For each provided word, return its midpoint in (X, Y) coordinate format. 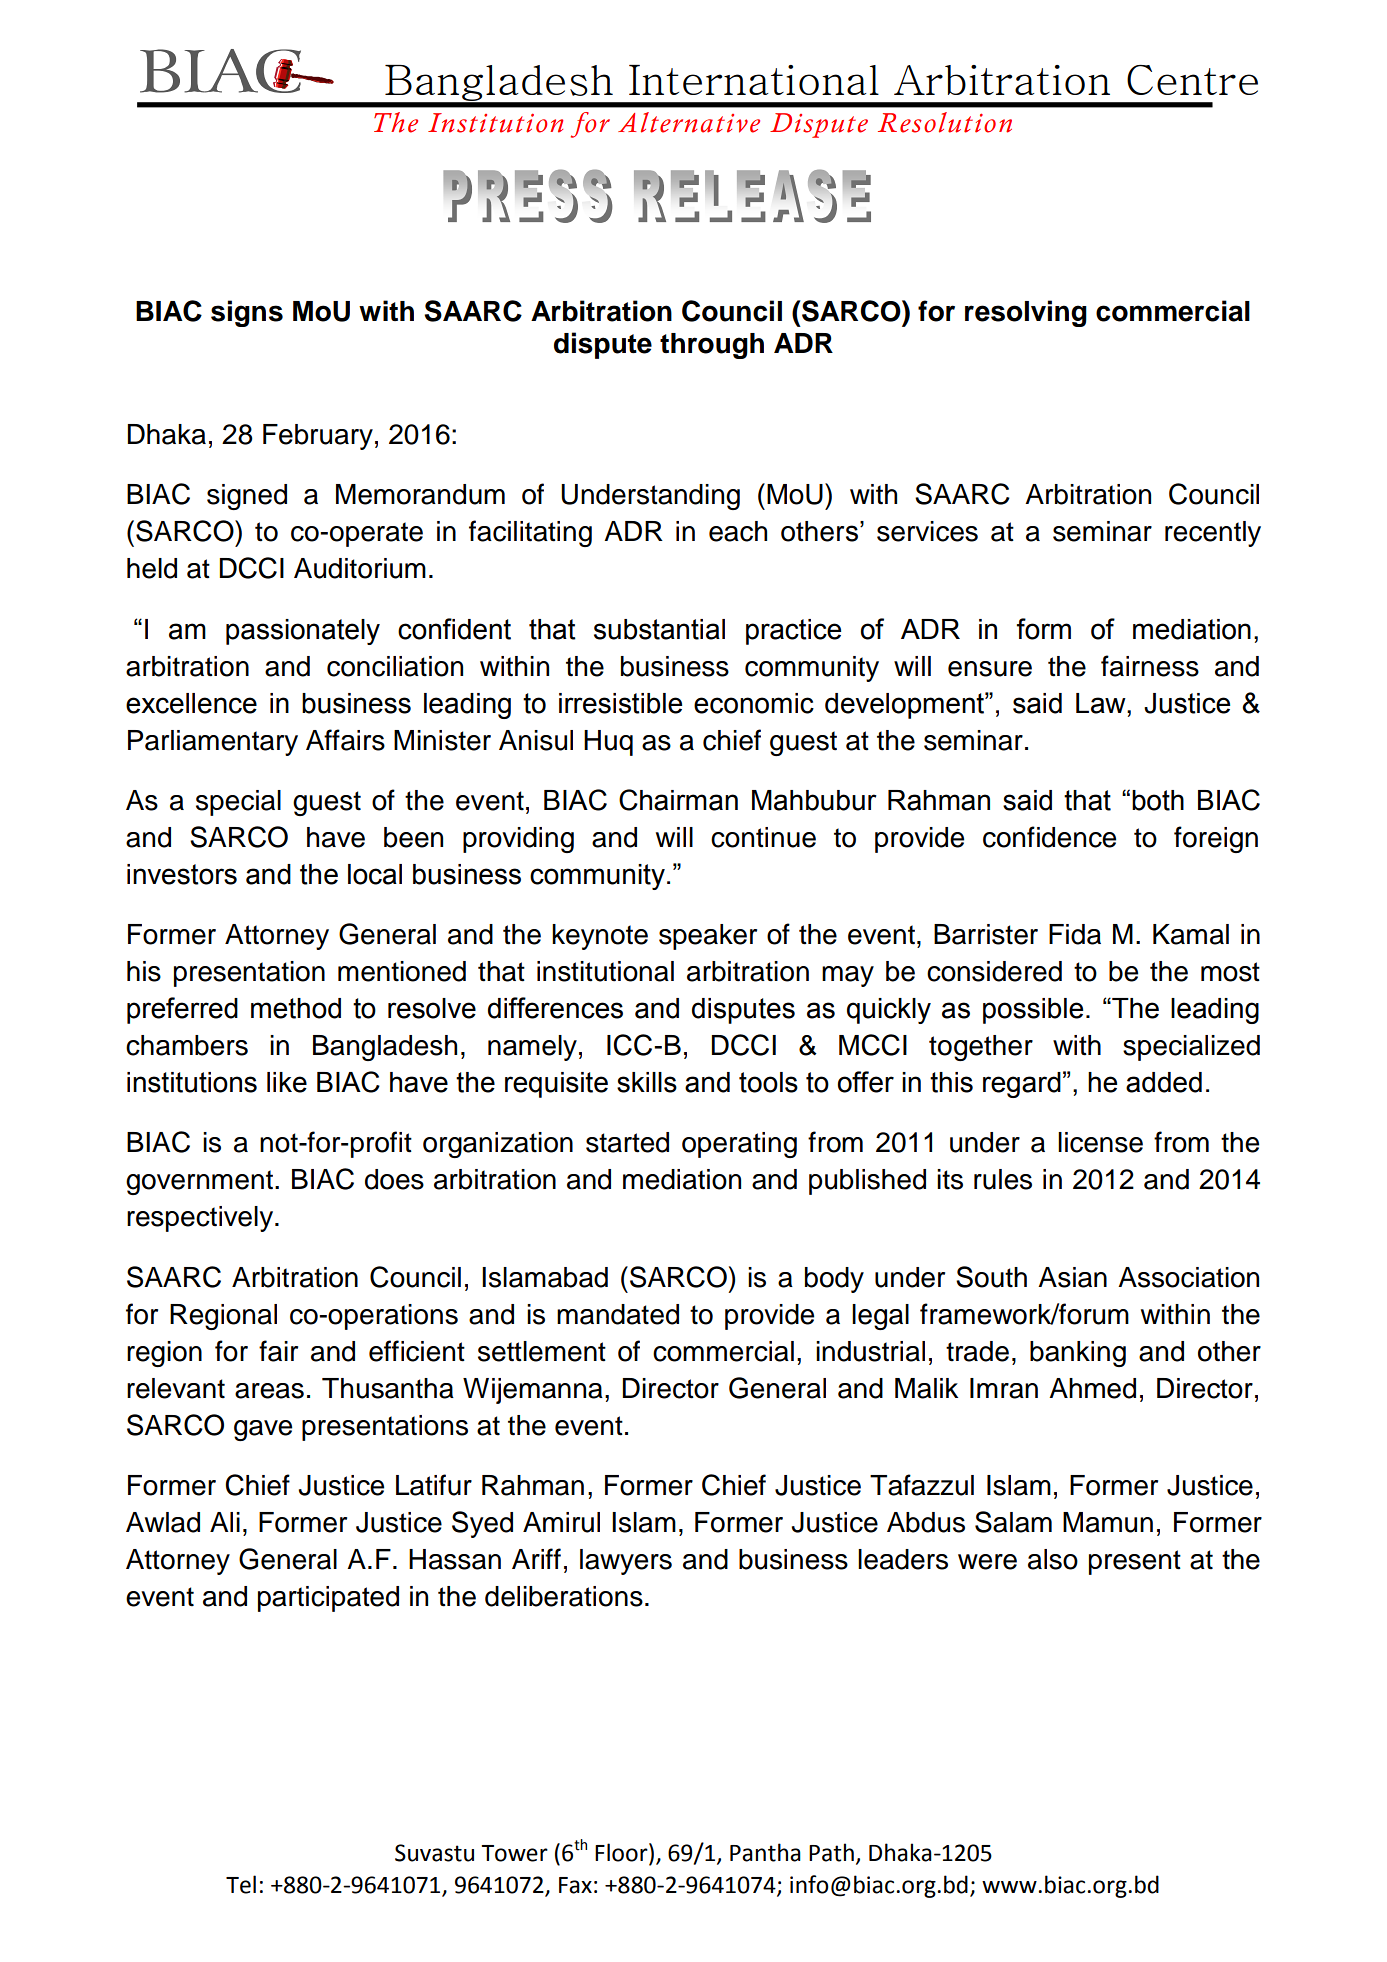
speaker (708, 937)
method (296, 1008)
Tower (514, 1853)
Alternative (689, 122)
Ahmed (1092, 1388)
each (738, 531)
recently (1213, 534)
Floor (622, 1853)
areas (269, 1391)
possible (1033, 1011)
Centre (1192, 80)
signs (247, 313)
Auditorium (360, 568)
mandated (618, 1314)
